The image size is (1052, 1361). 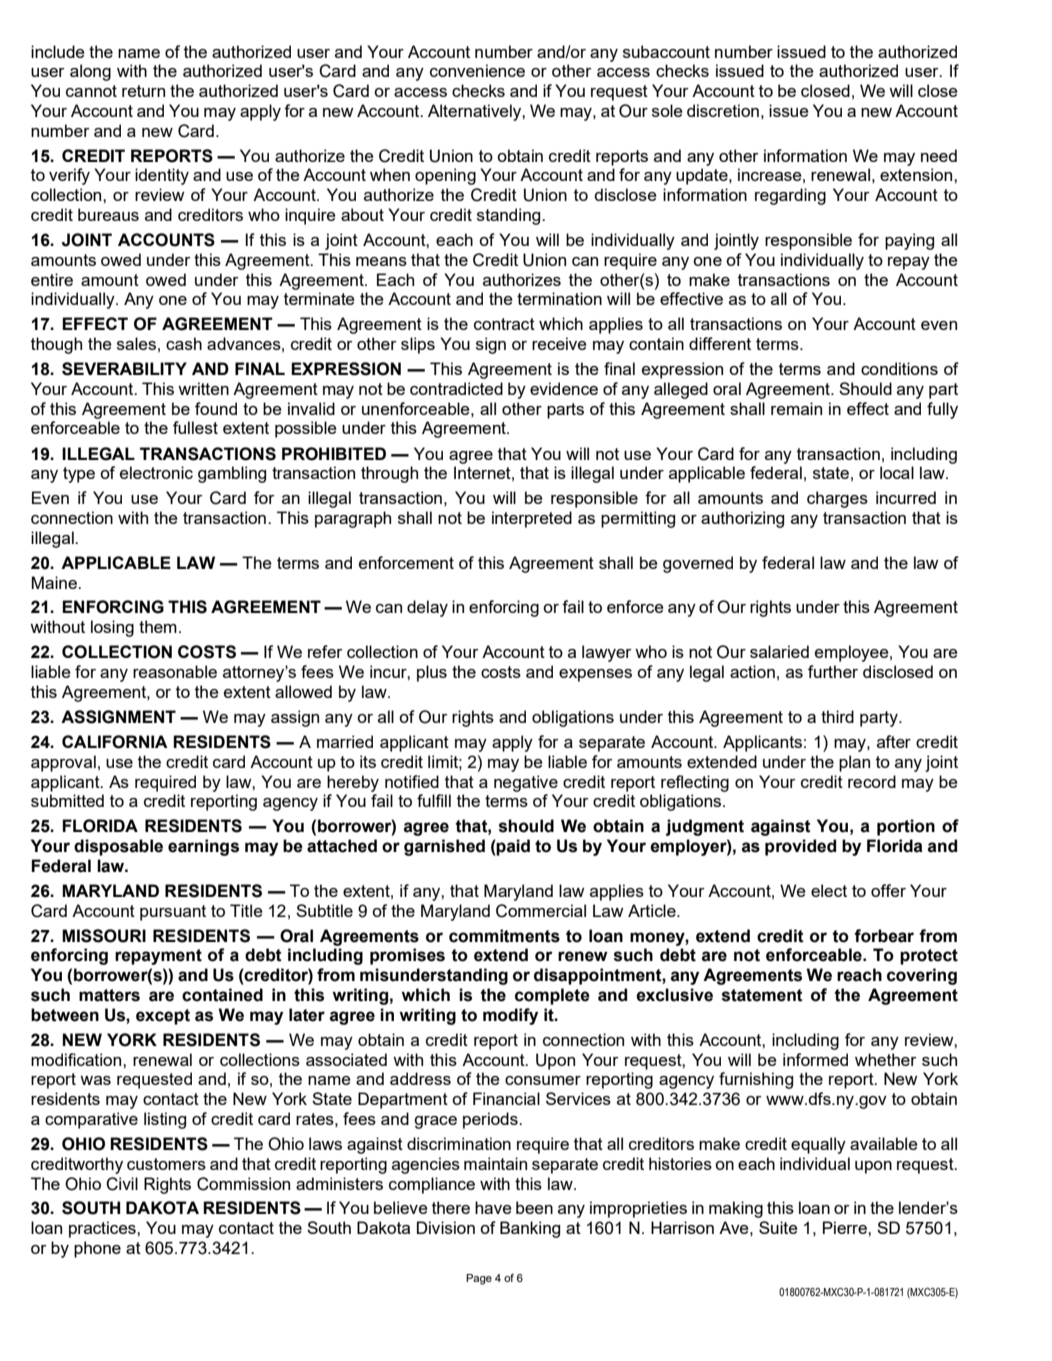 I want to click on CALIFORNIA, so click(x=115, y=742).
